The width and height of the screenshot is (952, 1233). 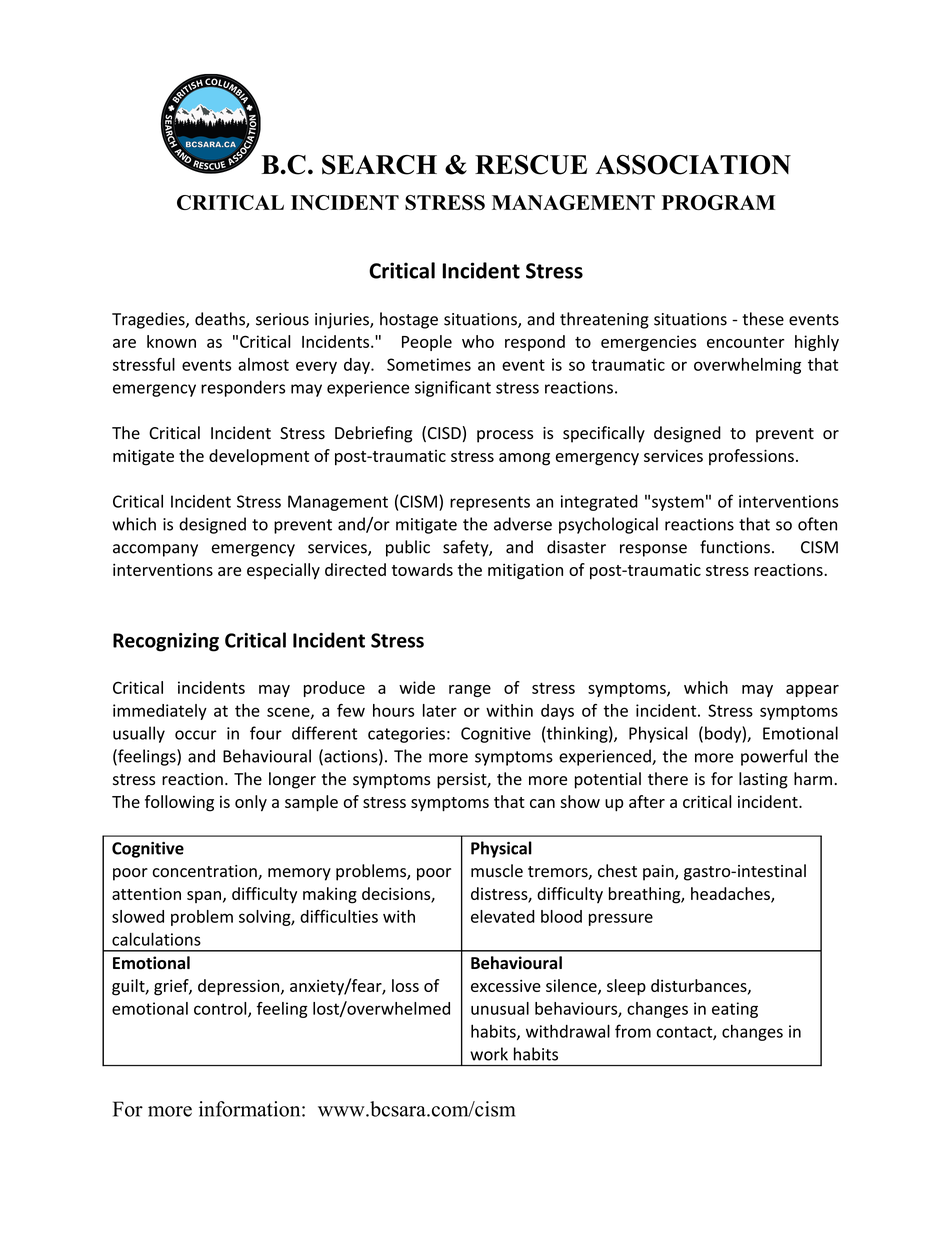 What do you see at coordinates (524, 459) in the screenshot?
I see `among` at bounding box center [524, 459].
